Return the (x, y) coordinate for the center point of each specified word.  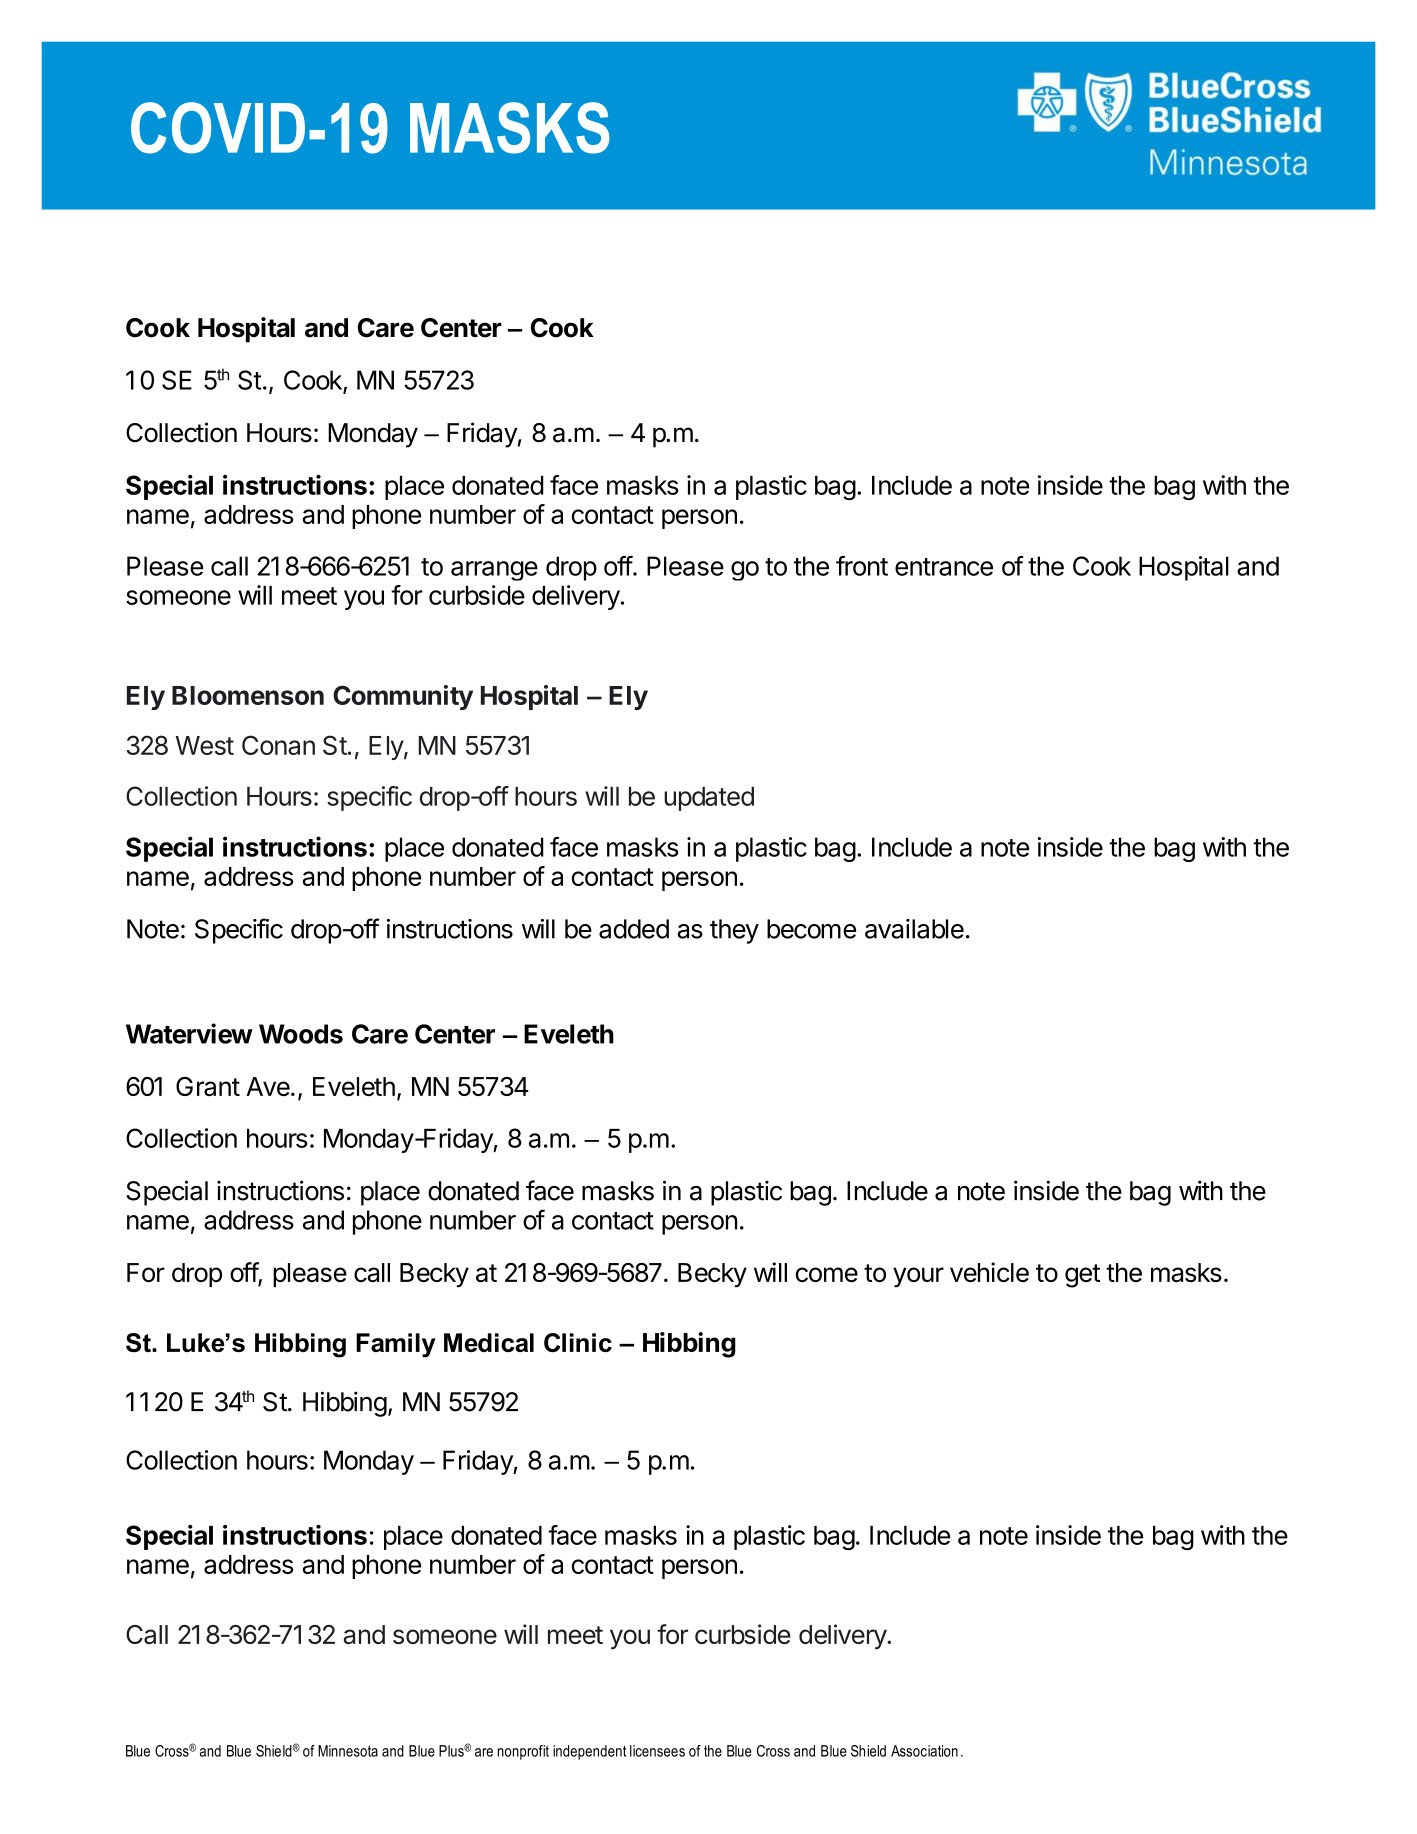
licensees (657, 1751)
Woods (301, 1034)
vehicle (989, 1272)
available (914, 929)
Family (395, 1345)
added (634, 929)
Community (403, 697)
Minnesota (348, 1751)
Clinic (578, 1342)
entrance (944, 567)
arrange (494, 571)
